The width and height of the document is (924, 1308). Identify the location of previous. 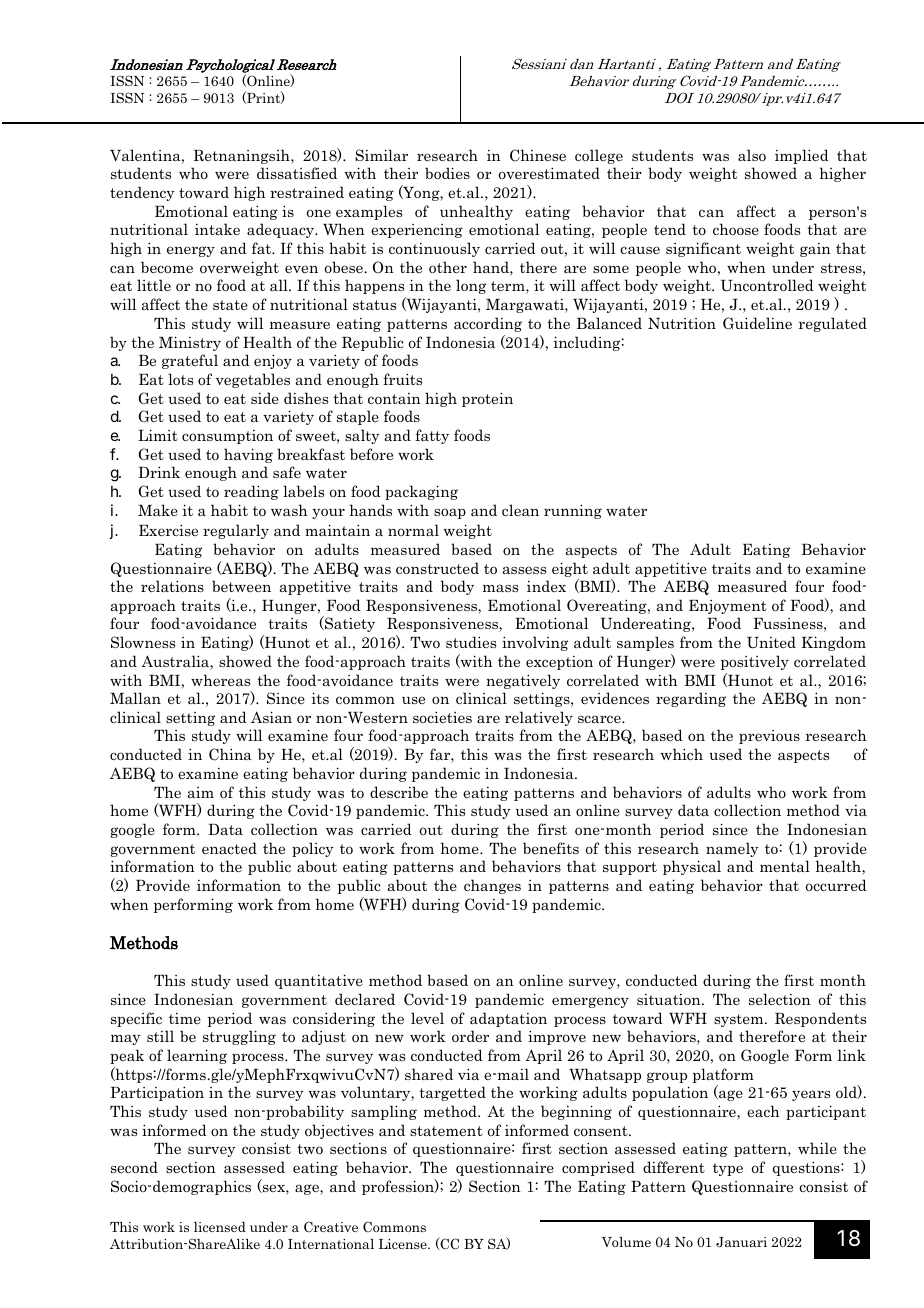
(769, 737).
